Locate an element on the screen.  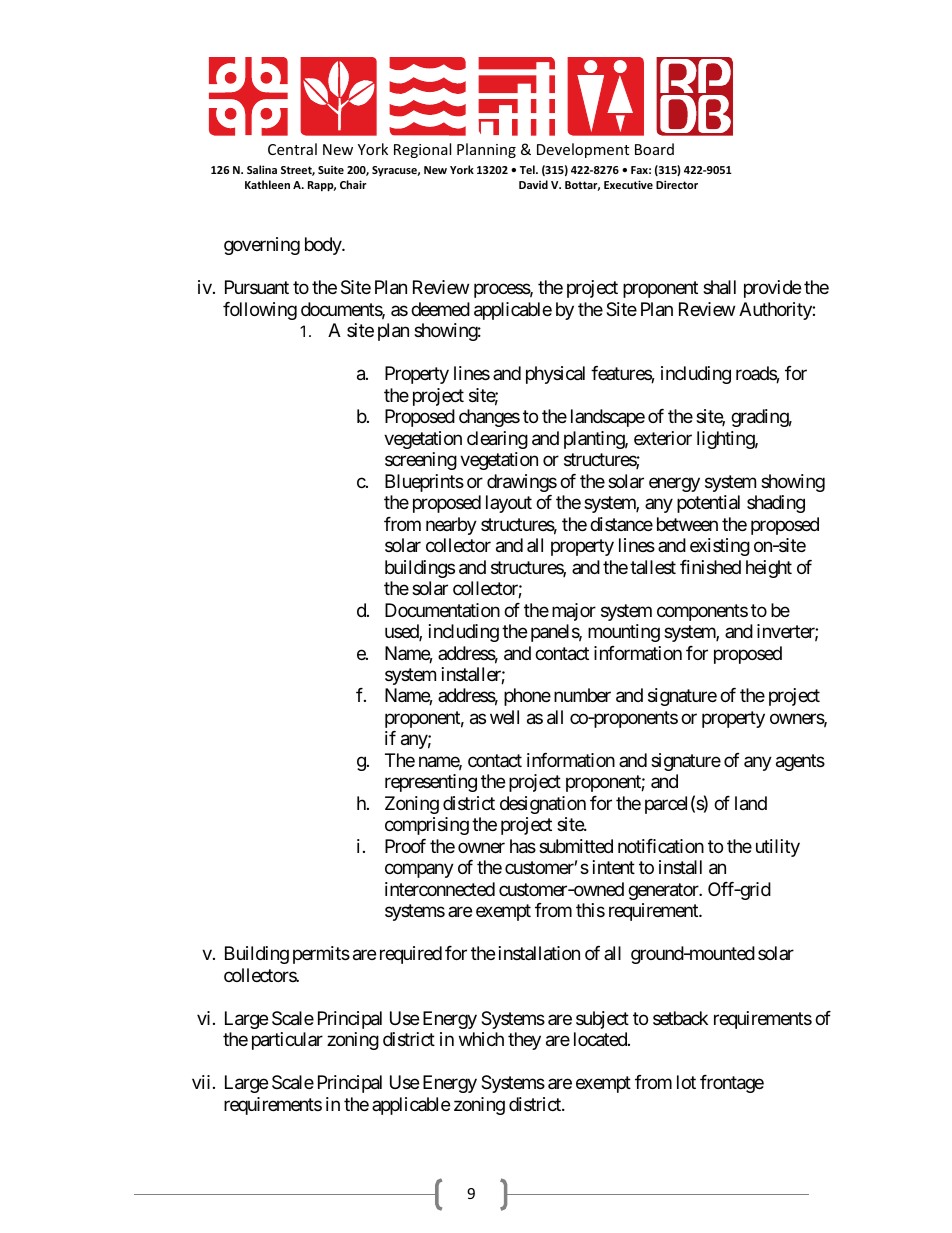
particular is located at coordinates (287, 1041).
